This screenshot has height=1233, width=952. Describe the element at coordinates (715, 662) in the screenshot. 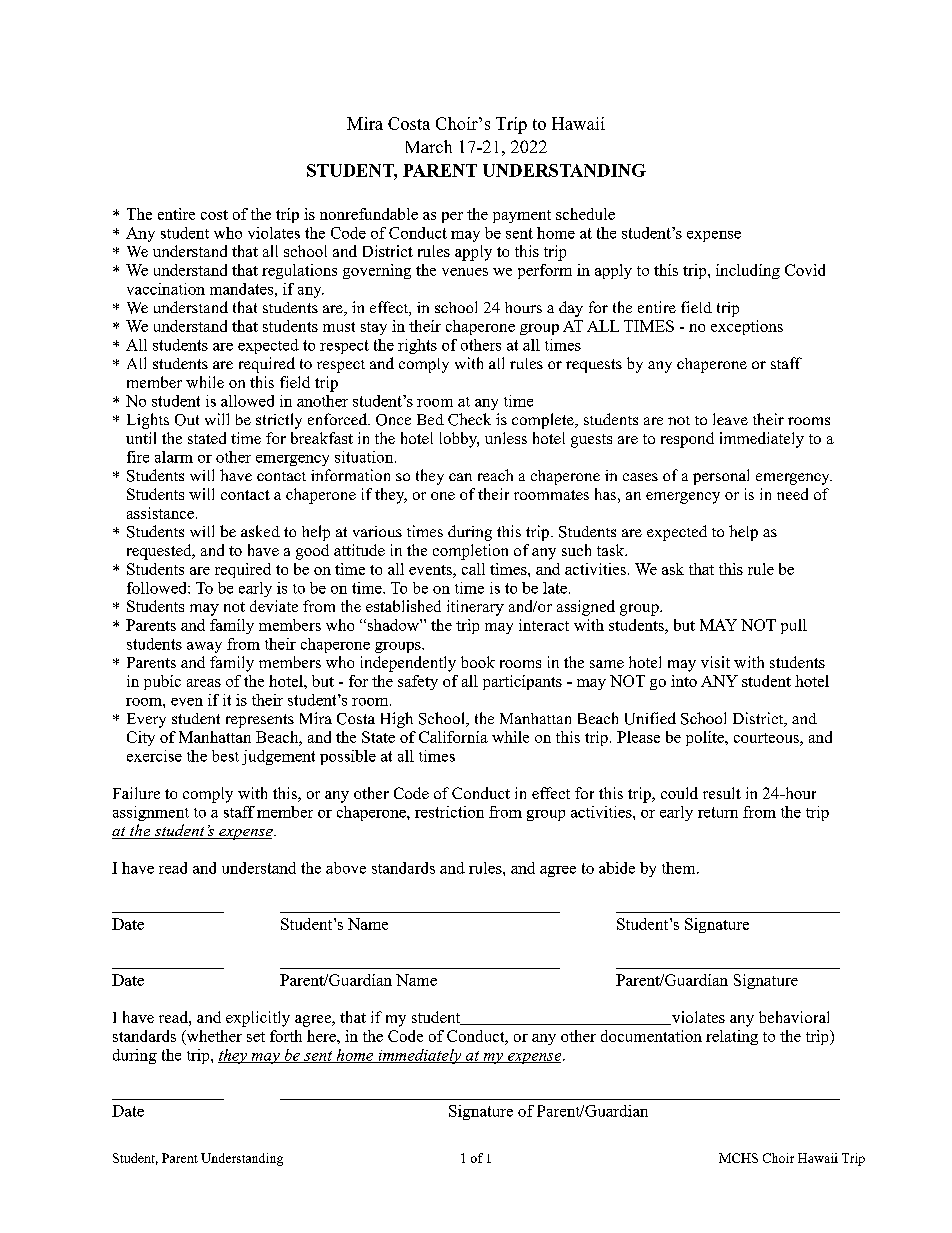

I see `visit` at that location.
